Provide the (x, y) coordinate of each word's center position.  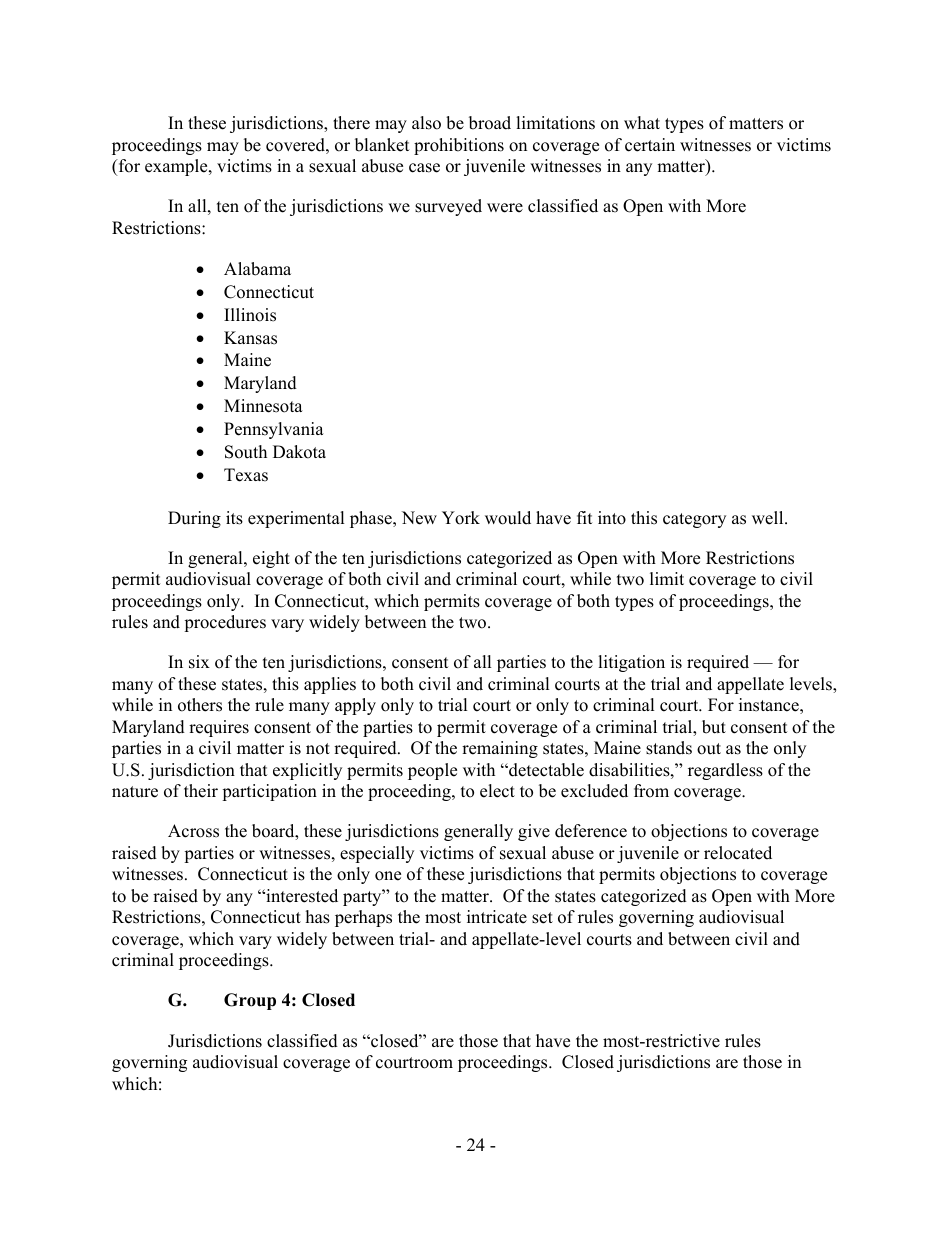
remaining (500, 749)
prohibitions (459, 146)
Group (250, 1001)
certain (650, 145)
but (714, 727)
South (246, 452)
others (200, 705)
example (177, 167)
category (694, 520)
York (461, 518)
